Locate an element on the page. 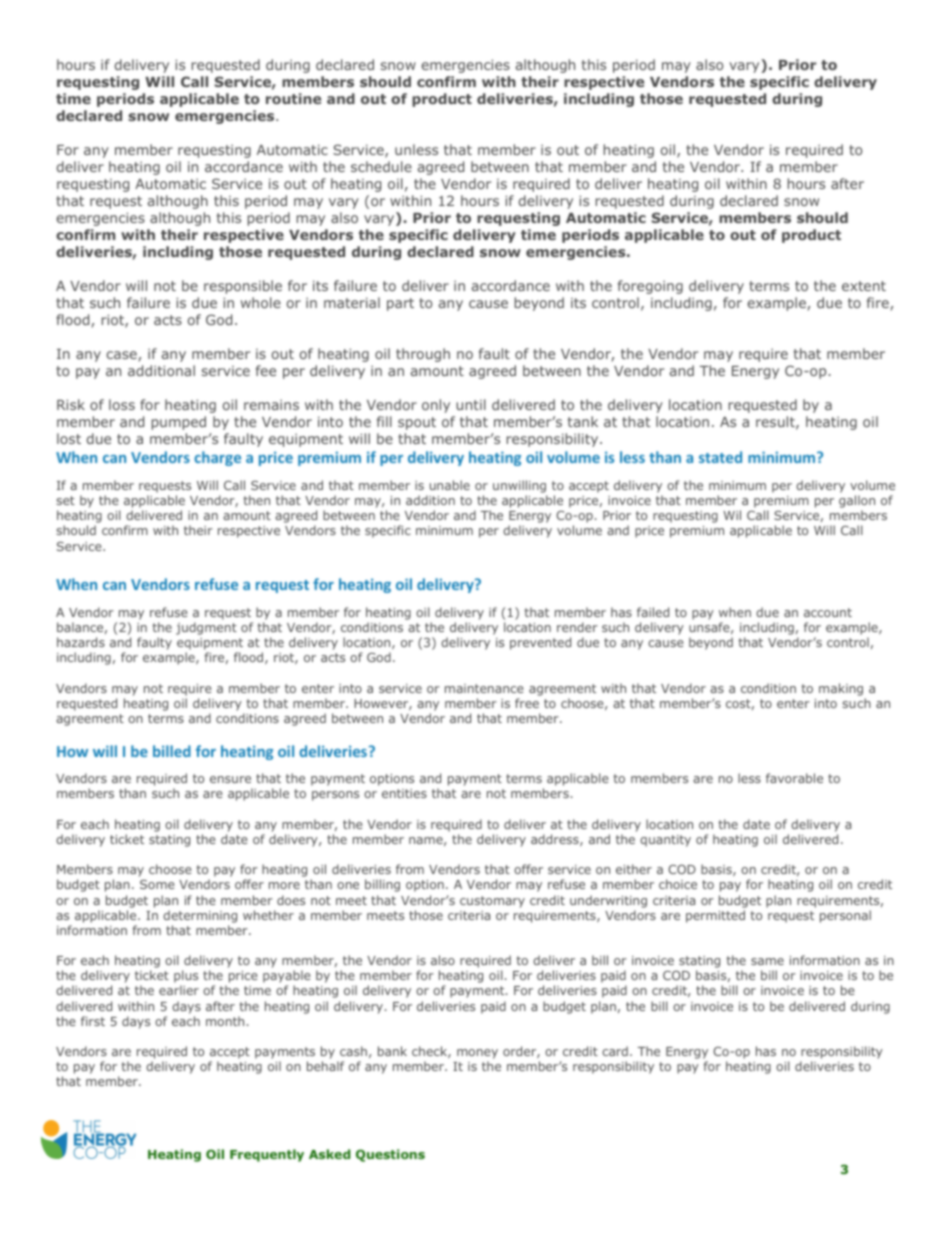  schedule is located at coordinates (381, 166).
